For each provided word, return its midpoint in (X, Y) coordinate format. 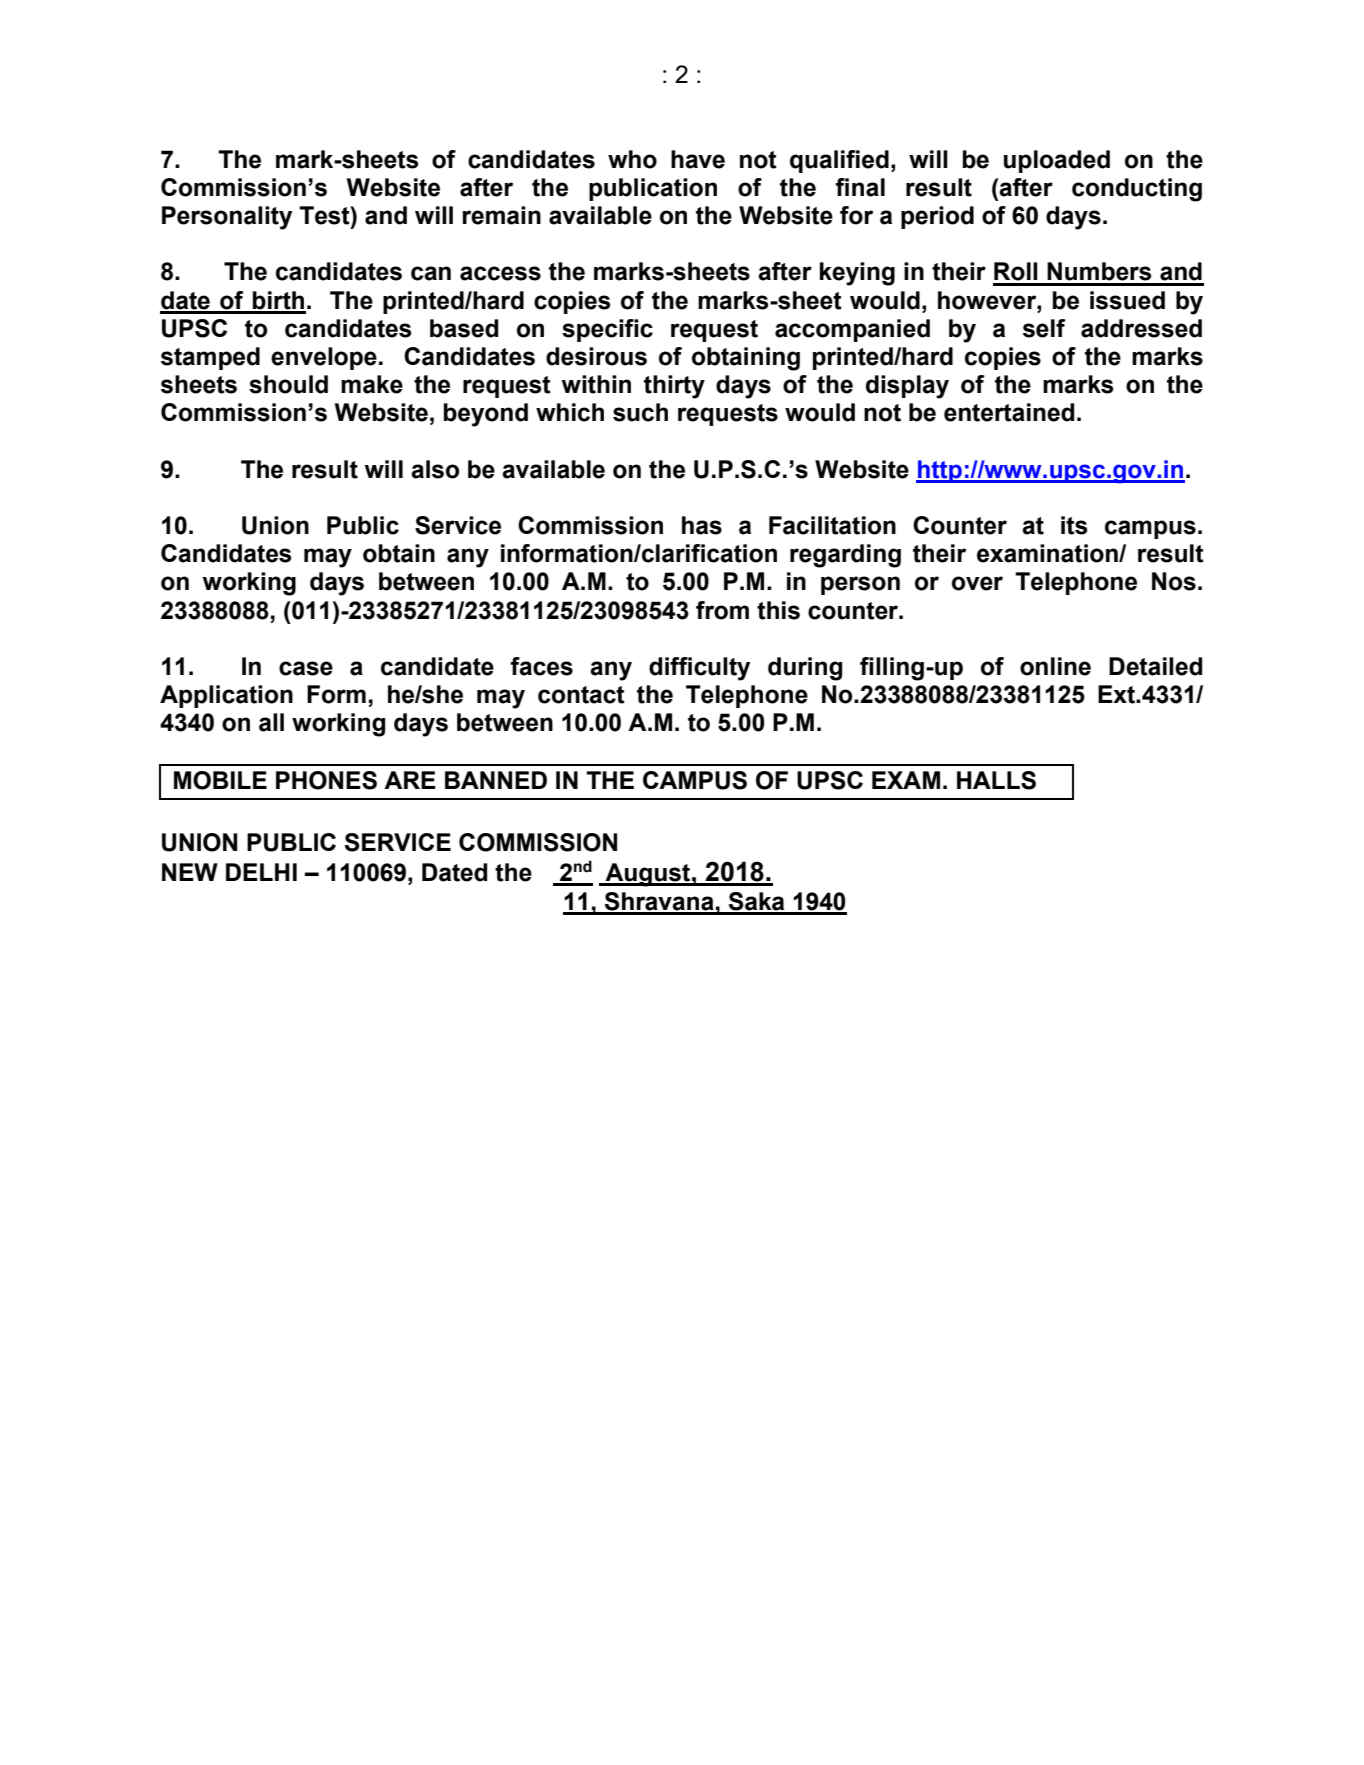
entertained (1009, 412)
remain (502, 215)
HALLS (996, 780)
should (288, 384)
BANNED (496, 780)
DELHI (261, 872)
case (306, 668)
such (640, 412)
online (1055, 666)
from (722, 610)
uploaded (1057, 161)
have (698, 159)
